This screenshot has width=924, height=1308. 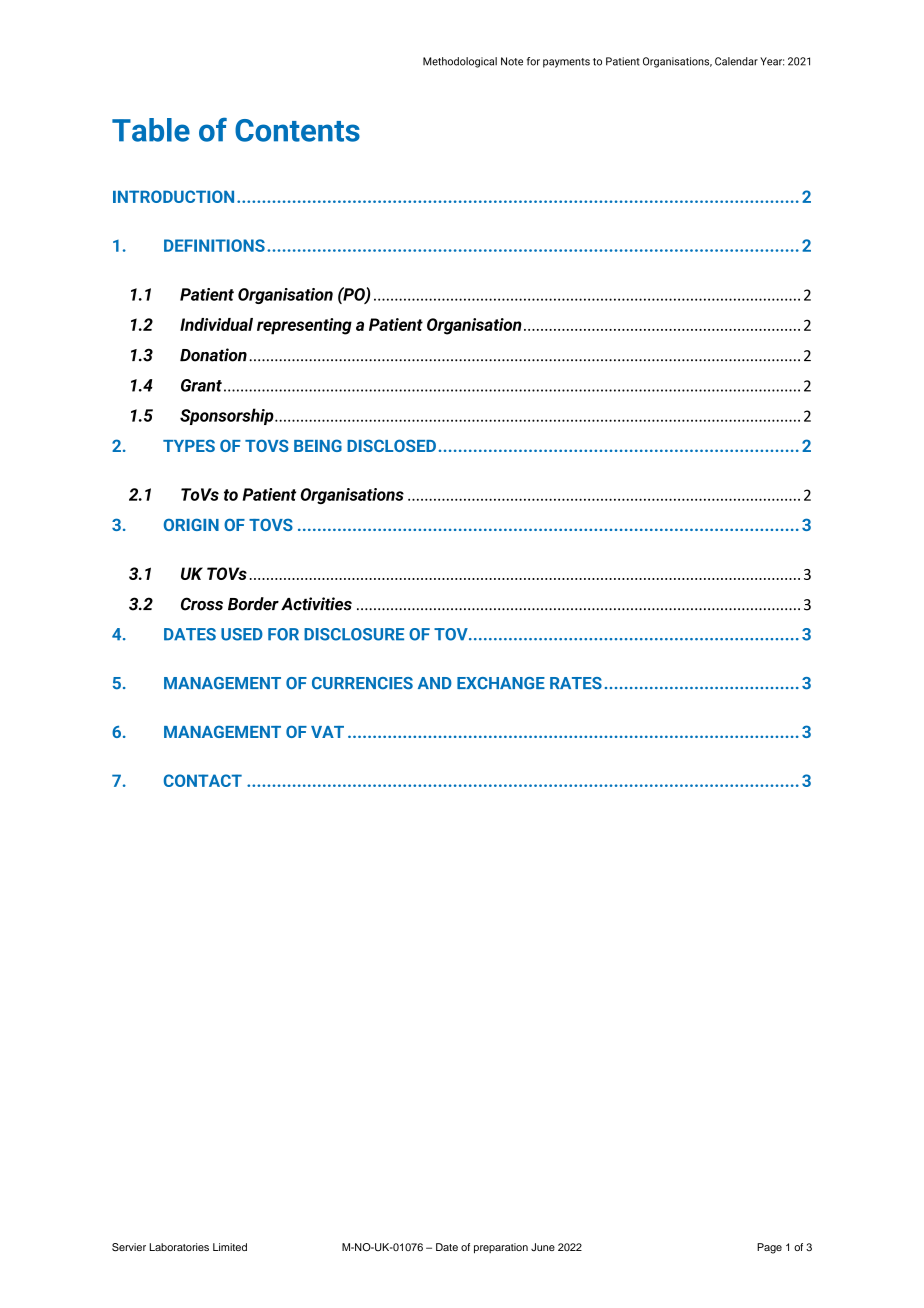 What do you see at coordinates (216, 324) in the screenshot?
I see `Individual` at bounding box center [216, 324].
